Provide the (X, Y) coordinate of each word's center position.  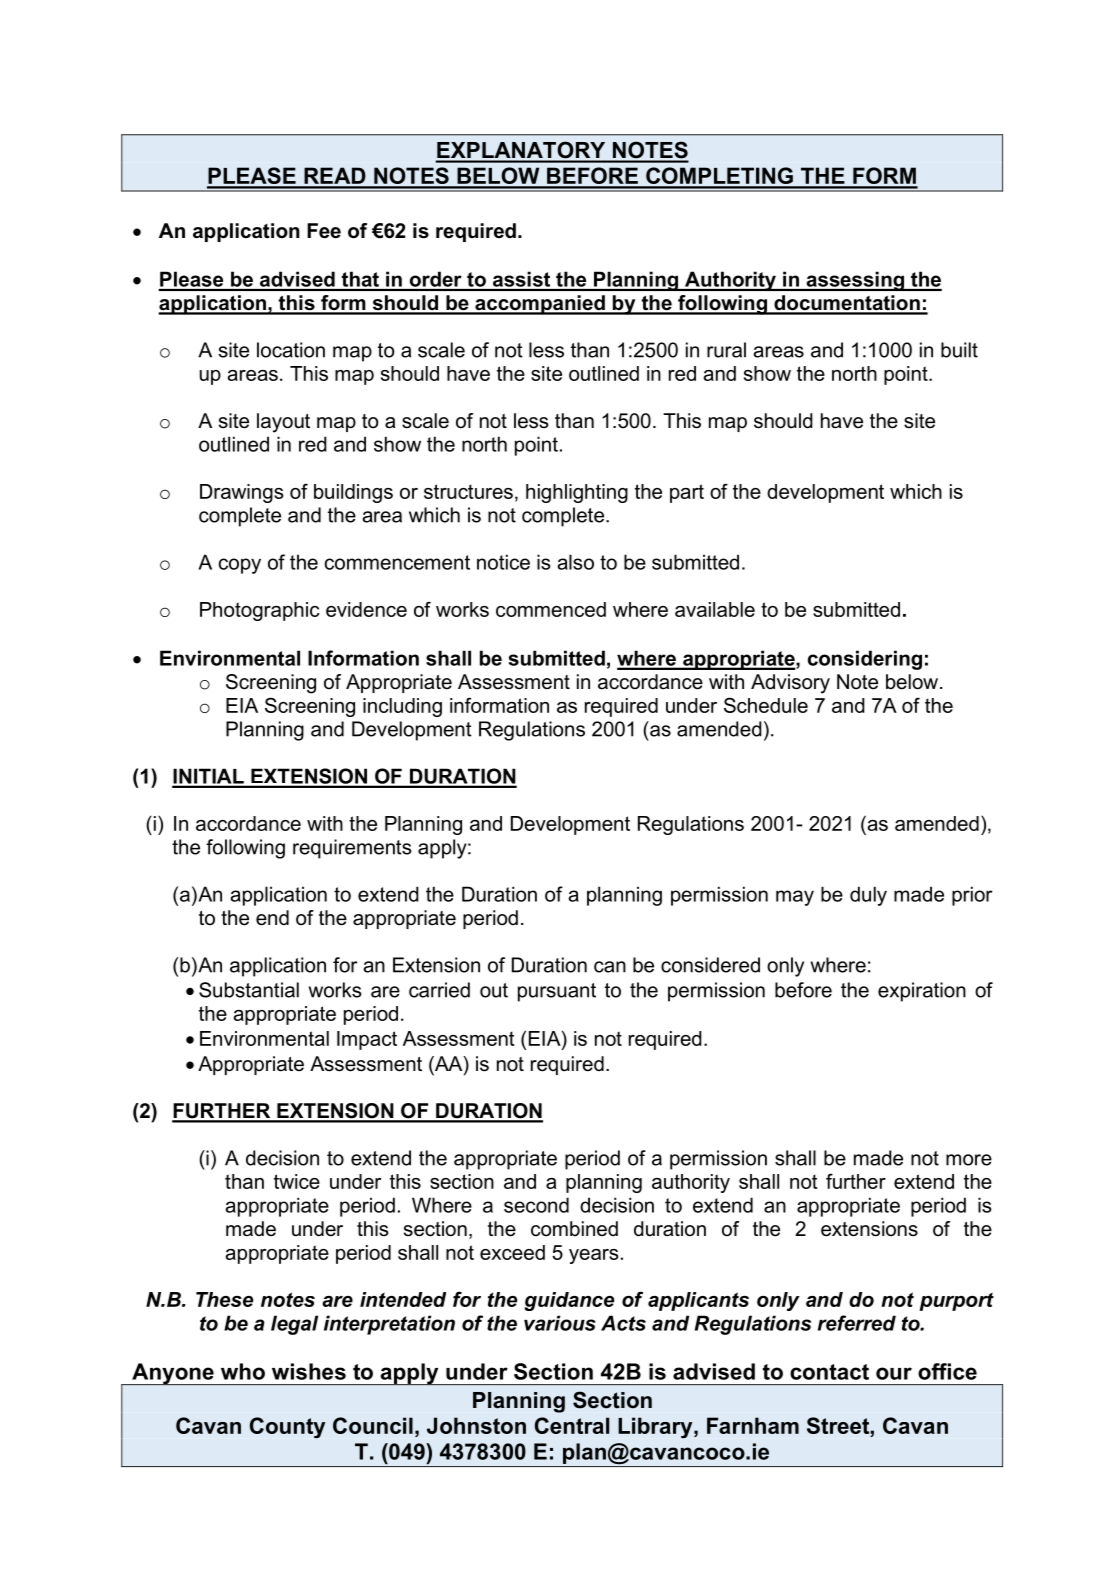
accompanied (540, 305)
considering (865, 660)
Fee (324, 231)
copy (240, 566)
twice (297, 1181)
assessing (855, 281)
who (243, 1371)
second (536, 1205)
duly (868, 896)
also (575, 562)
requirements (352, 849)
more (969, 1160)
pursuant (557, 992)
